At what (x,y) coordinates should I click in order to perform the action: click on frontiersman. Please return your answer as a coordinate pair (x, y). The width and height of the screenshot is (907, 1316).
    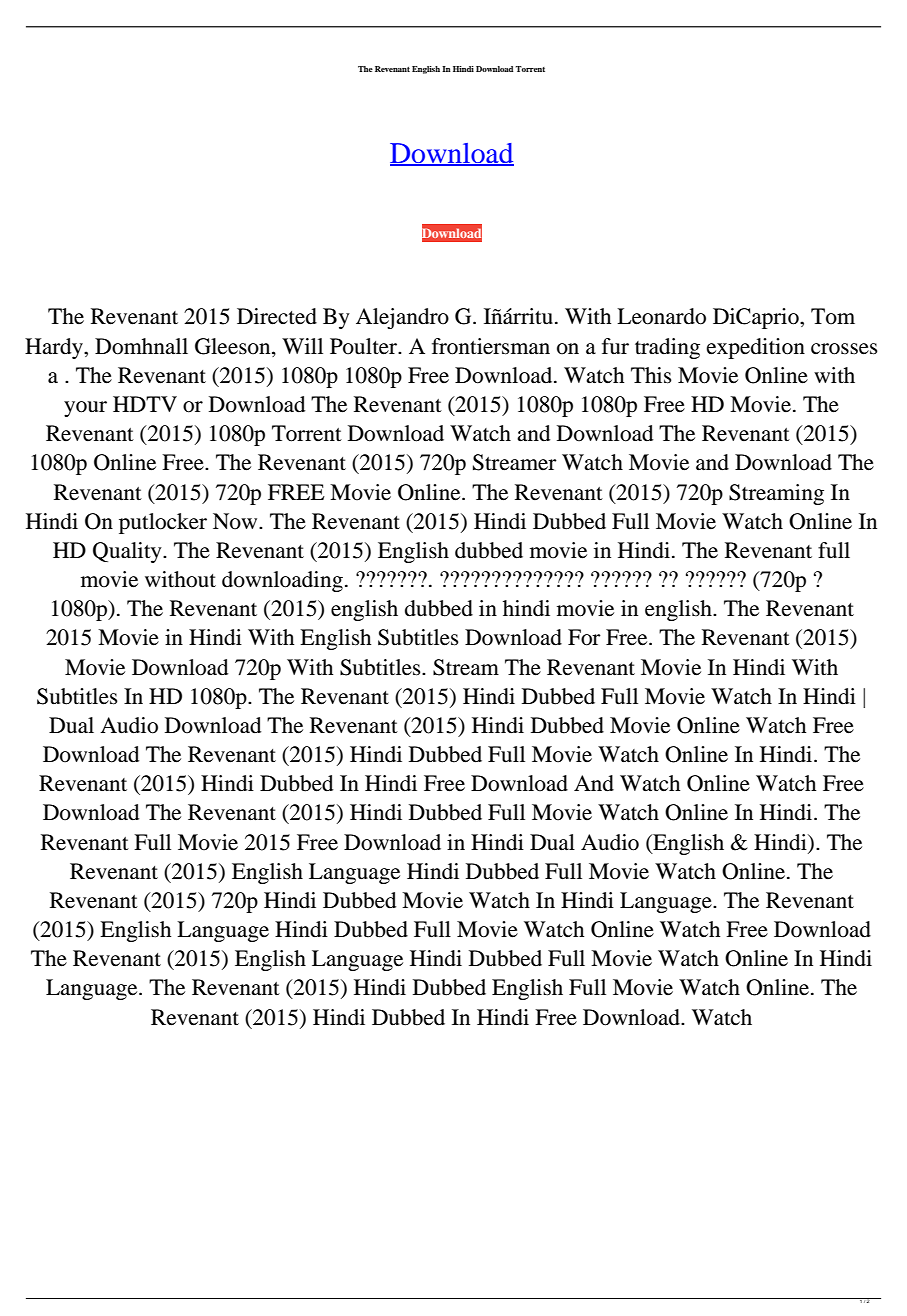
    Looking at the image, I should click on (491, 346).
